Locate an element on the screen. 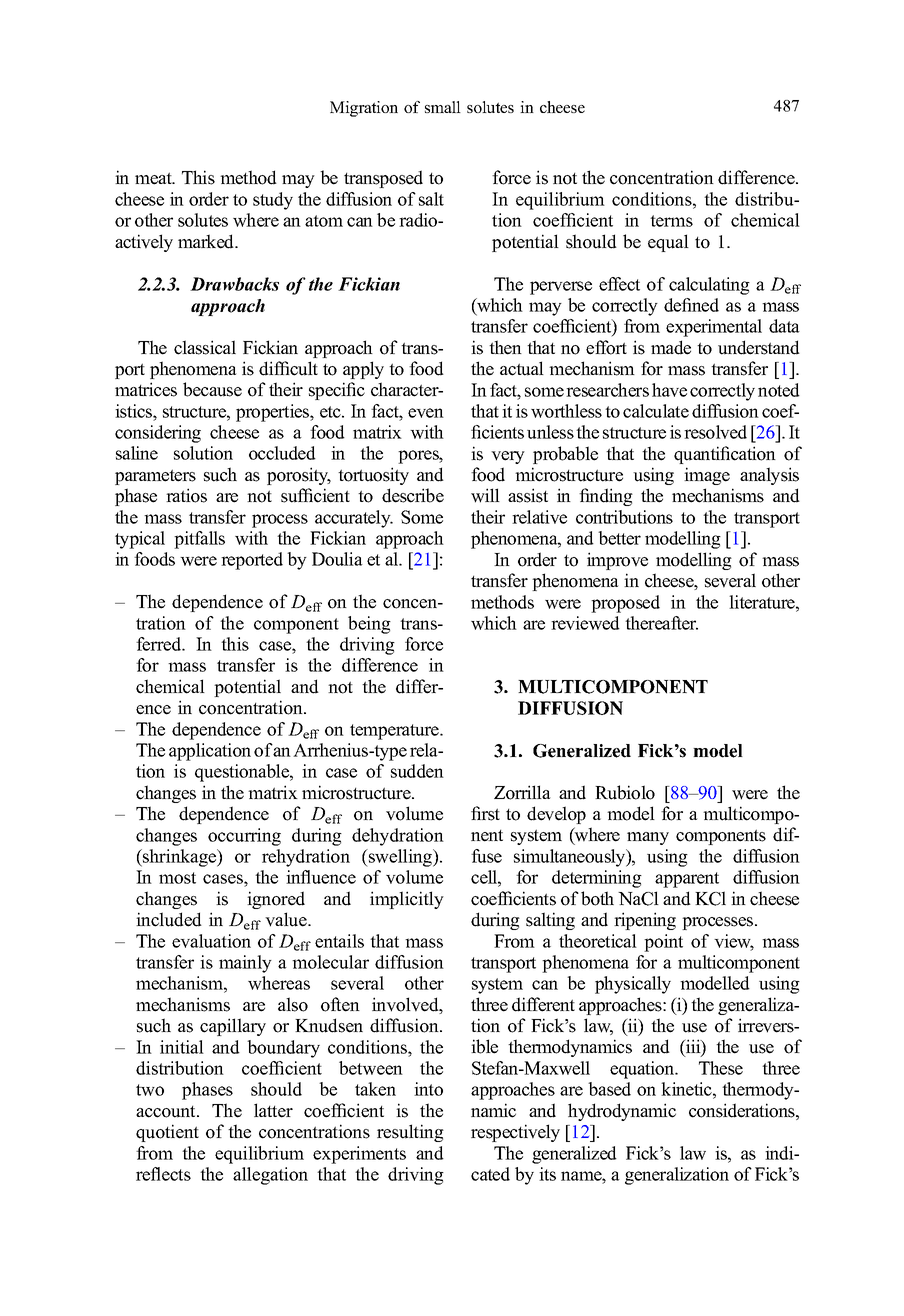  meat is located at coordinates (154, 178).
